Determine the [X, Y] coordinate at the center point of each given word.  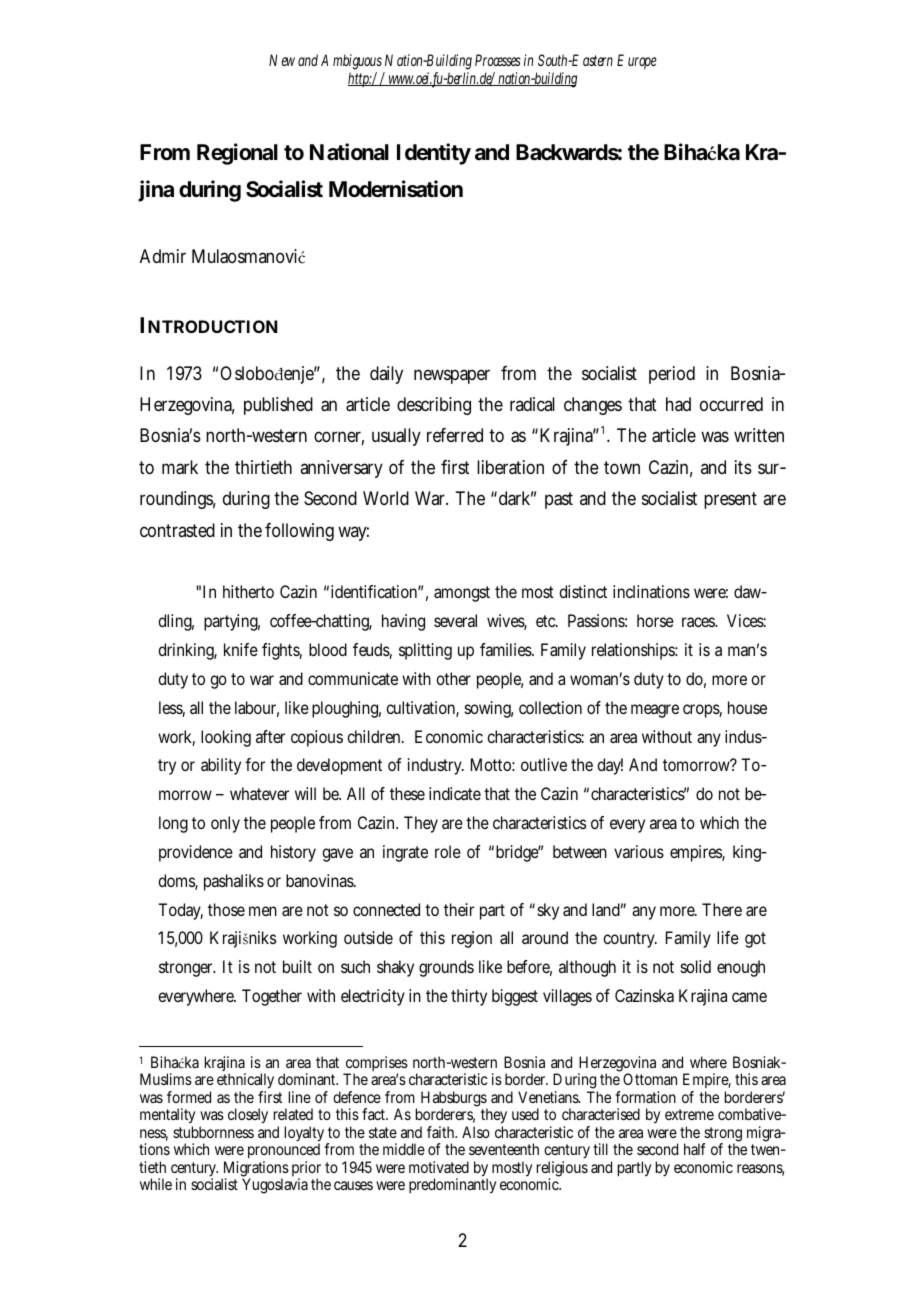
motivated [439, 1167]
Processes [498, 60]
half [695, 1149]
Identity [434, 154]
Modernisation [396, 189]
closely [248, 1116]
